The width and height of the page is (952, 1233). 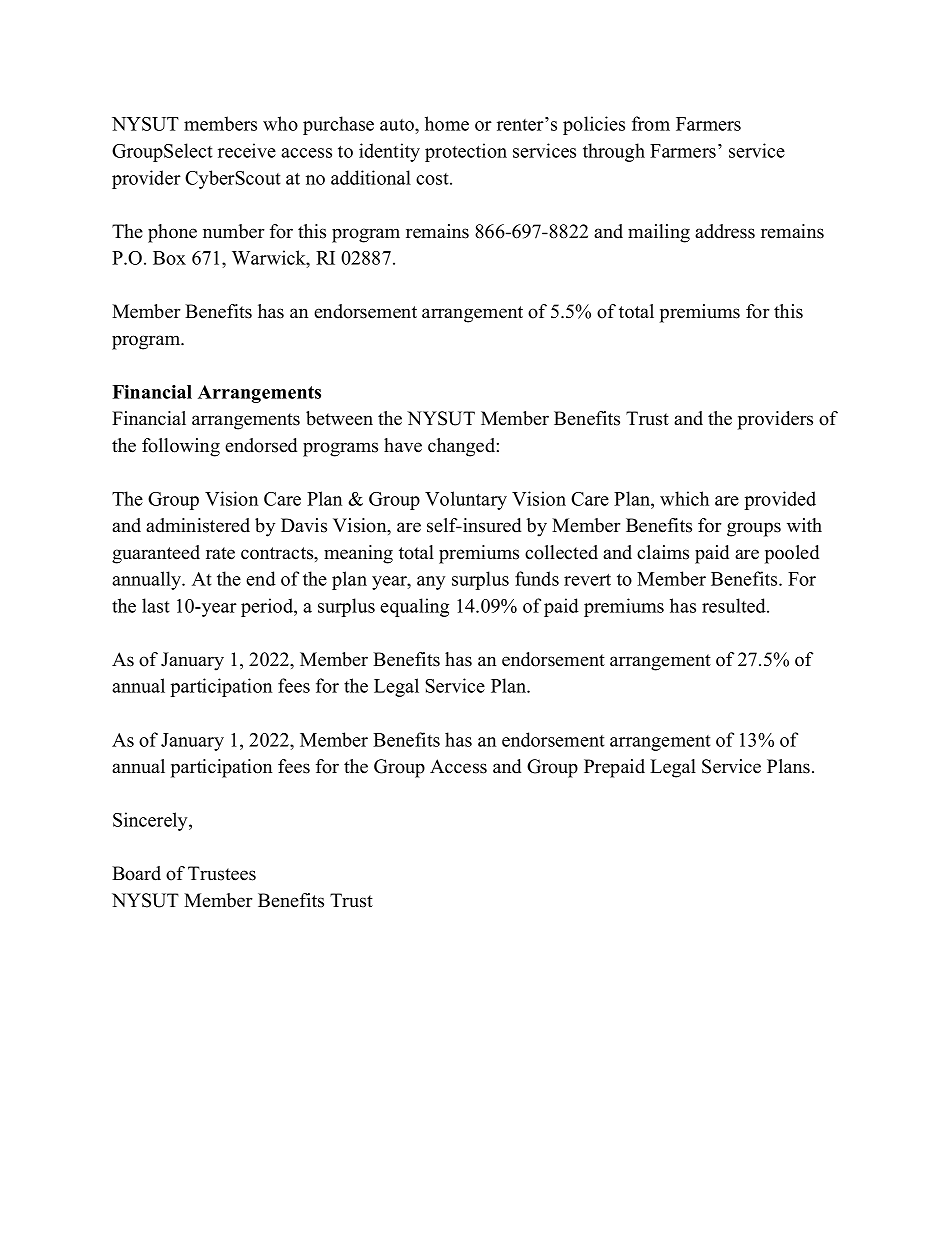 I want to click on from, so click(x=651, y=123).
